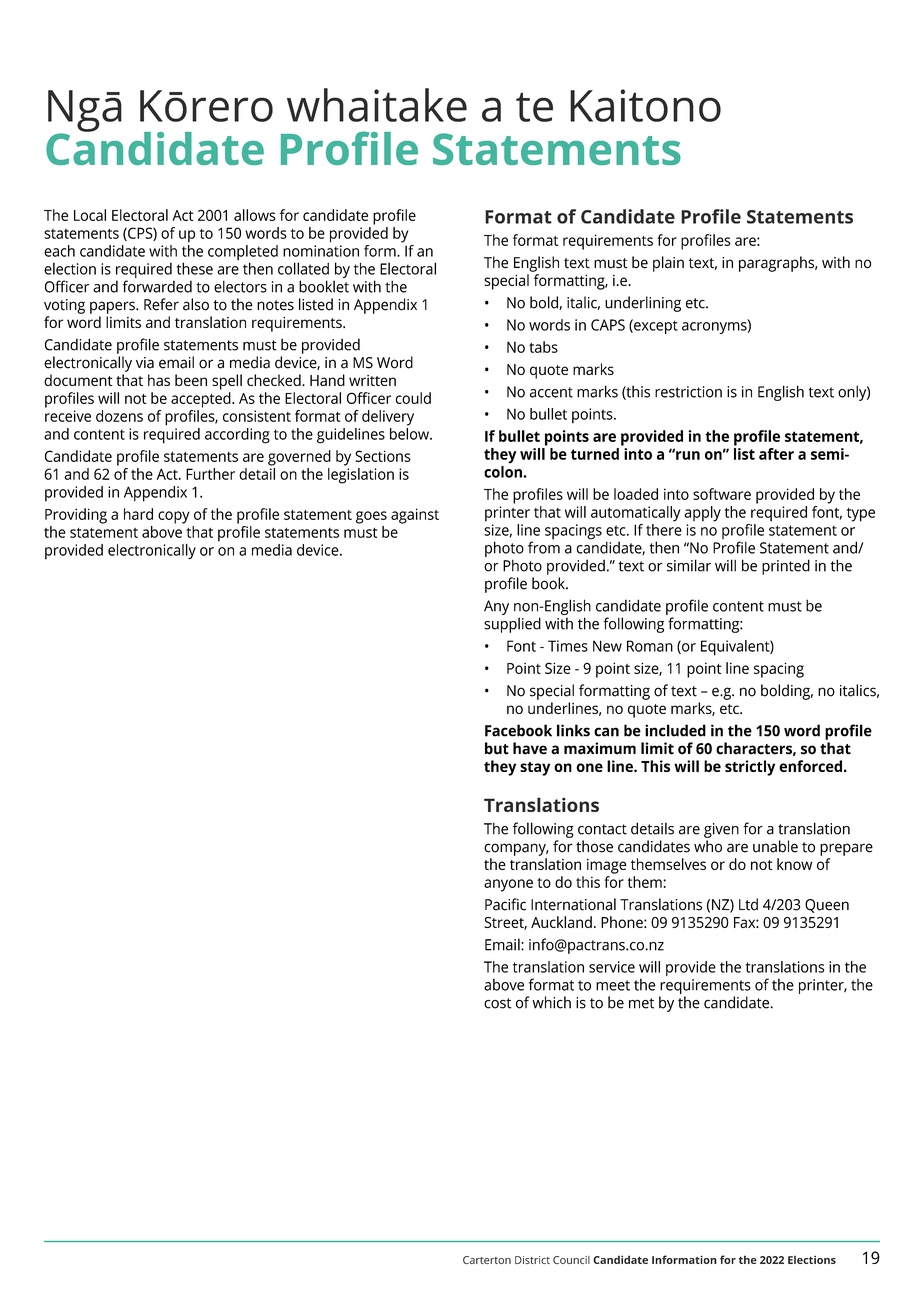 Image resolution: width=924 pixels, height=1308 pixels. I want to click on strictly, so click(750, 768).
